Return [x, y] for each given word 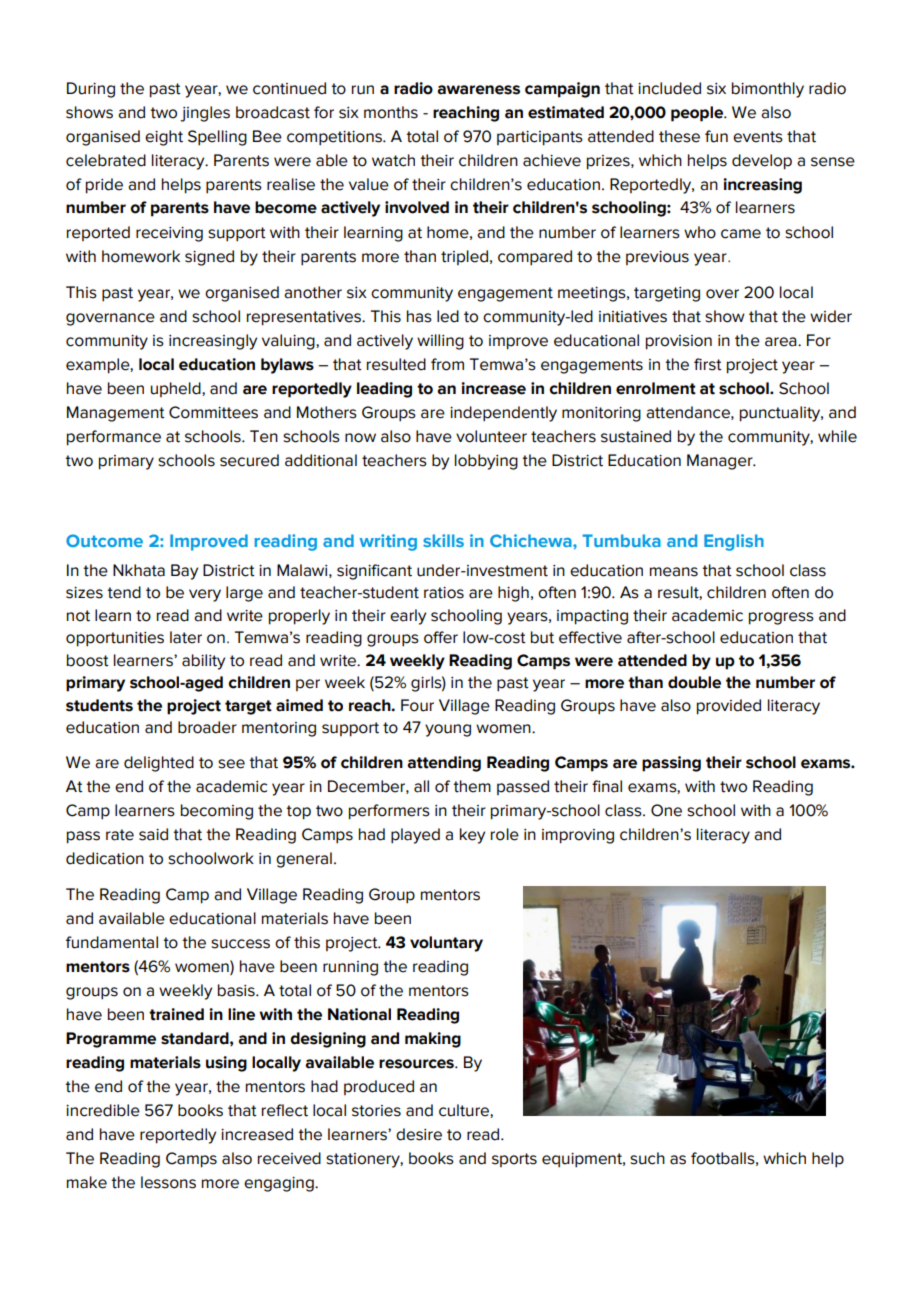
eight [164, 138]
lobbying [486, 462]
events [758, 137]
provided [729, 707]
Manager [721, 462]
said [153, 834]
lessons [168, 1182]
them [472, 786]
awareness [478, 90]
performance [114, 438]
